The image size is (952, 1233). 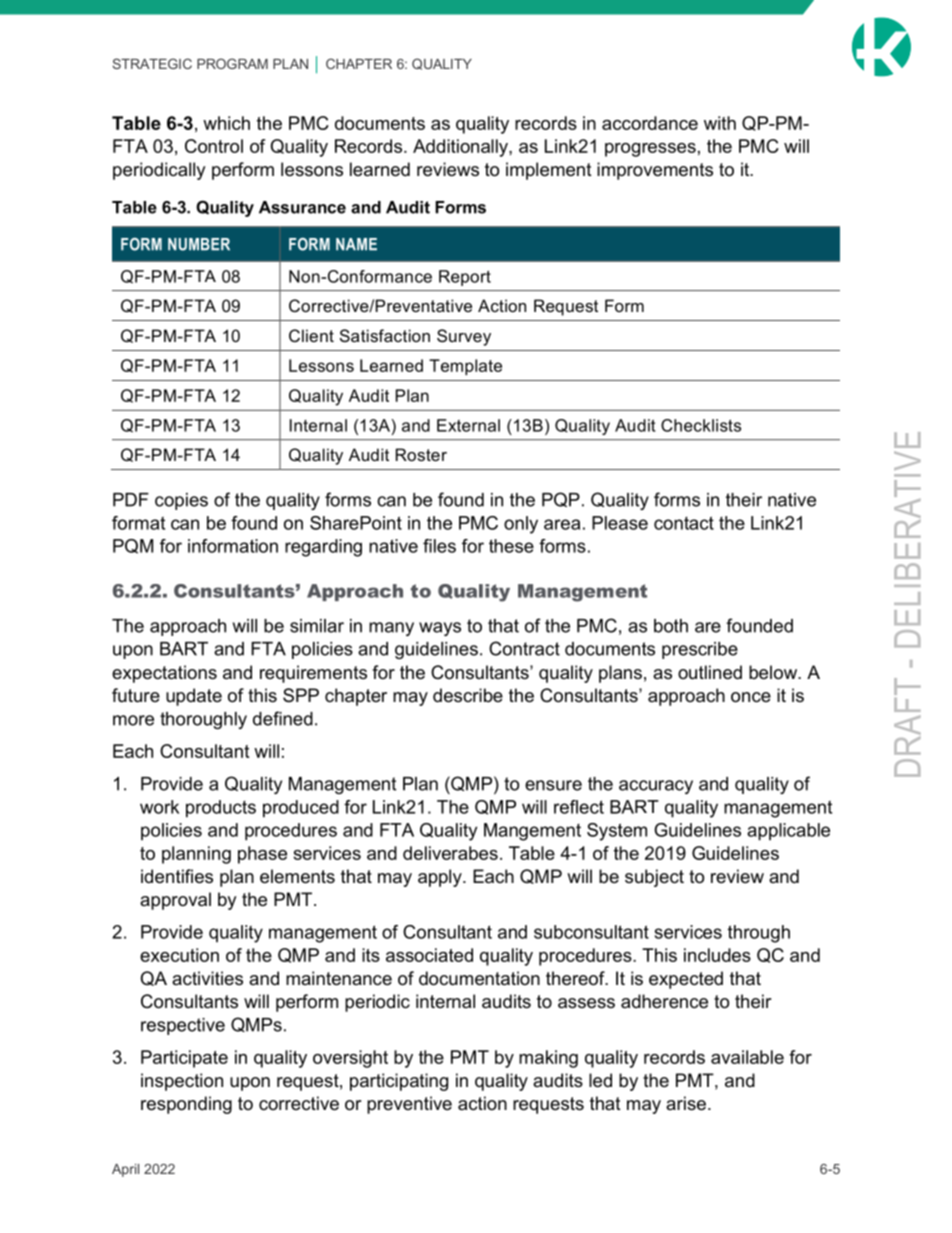 I want to click on which, so click(x=226, y=123).
